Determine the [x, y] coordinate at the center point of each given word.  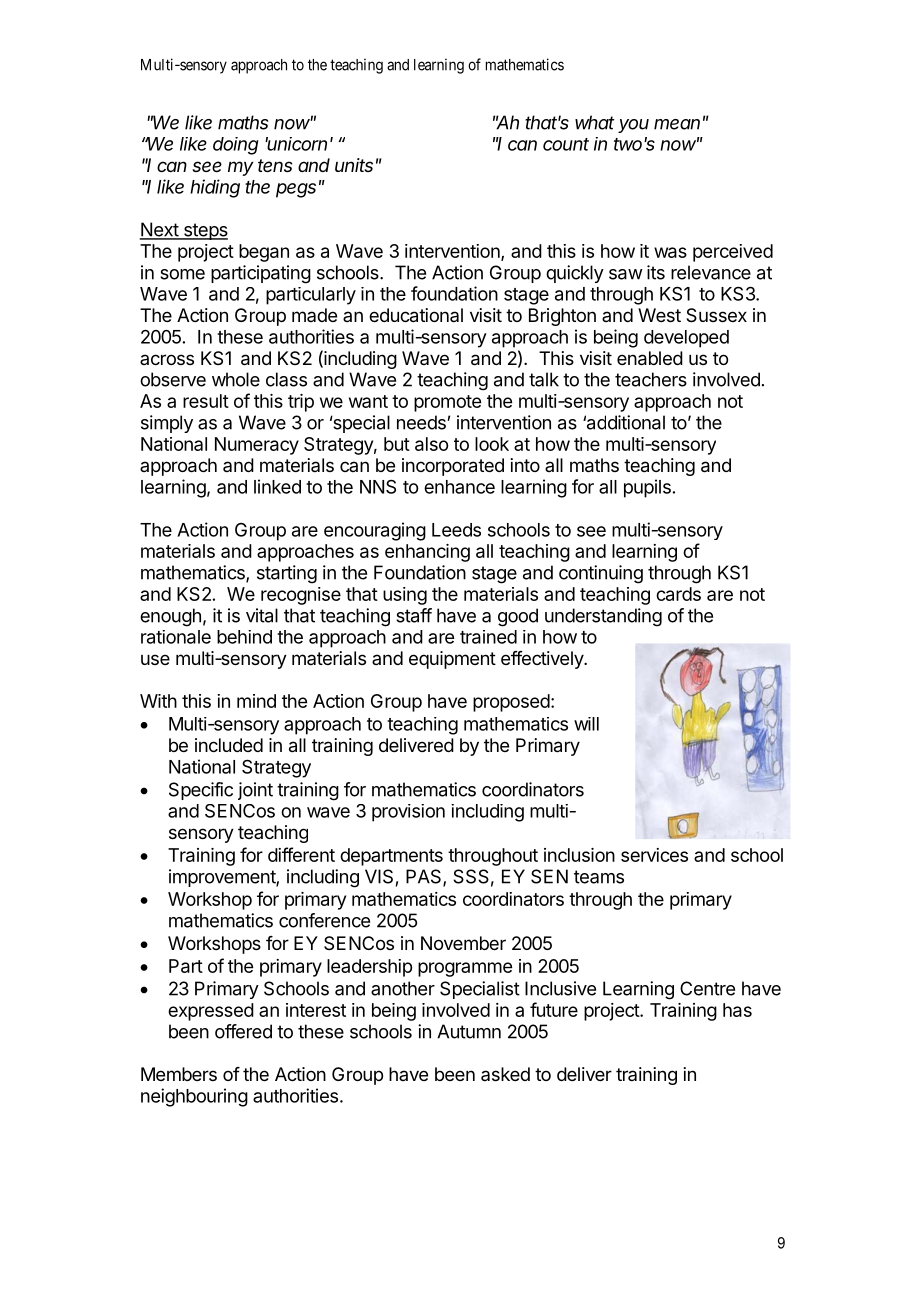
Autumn [469, 1031]
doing [236, 146]
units [354, 165]
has [737, 1010]
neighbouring [194, 1097]
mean [677, 124]
